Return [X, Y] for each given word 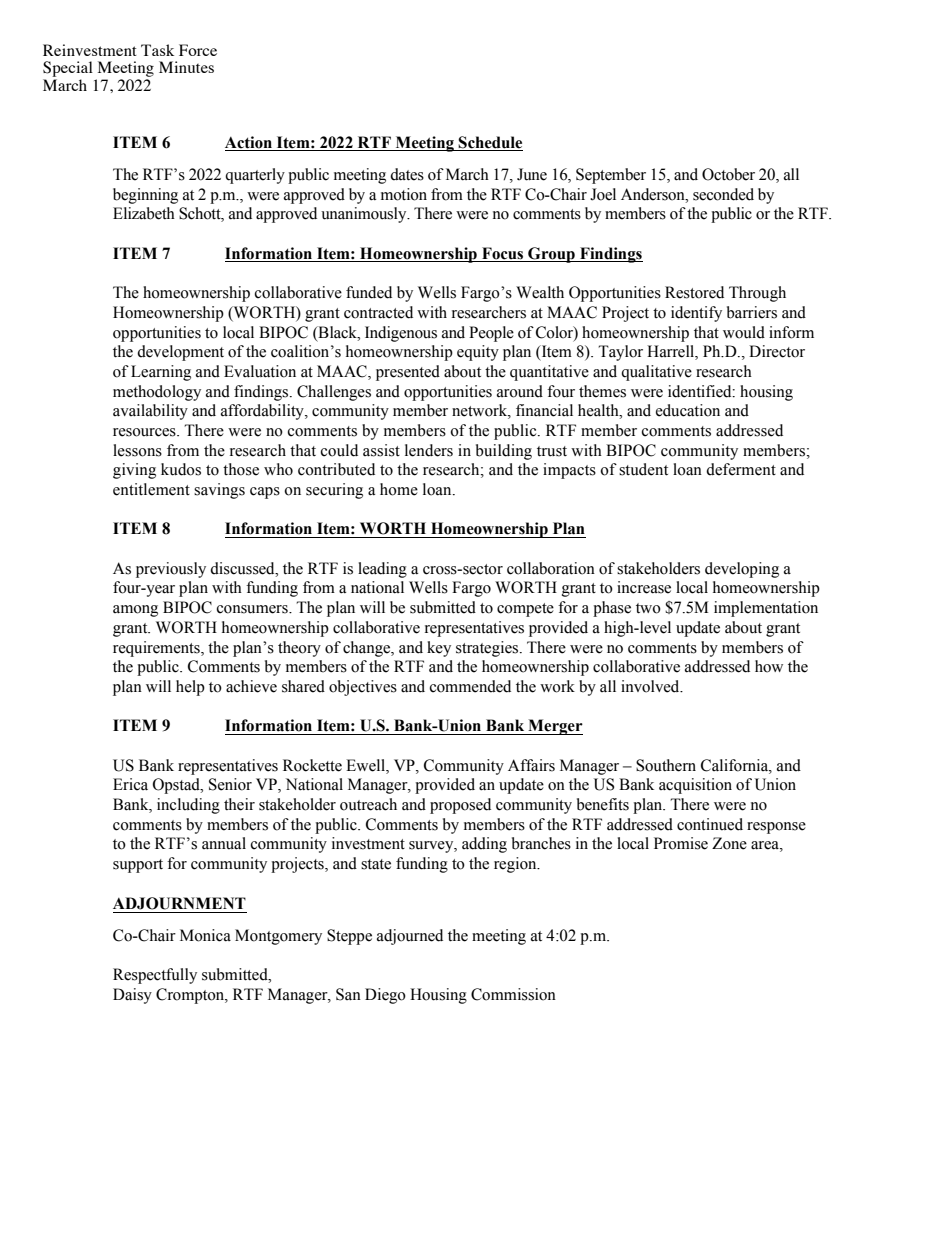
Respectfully [155, 976]
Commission [513, 994]
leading [382, 570]
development [180, 353]
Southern [666, 765]
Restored [694, 292]
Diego [385, 996]
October [728, 174]
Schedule [490, 143]
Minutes [186, 67]
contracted [378, 312]
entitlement [151, 489]
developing [742, 570]
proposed [460, 806]
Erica [130, 784]
